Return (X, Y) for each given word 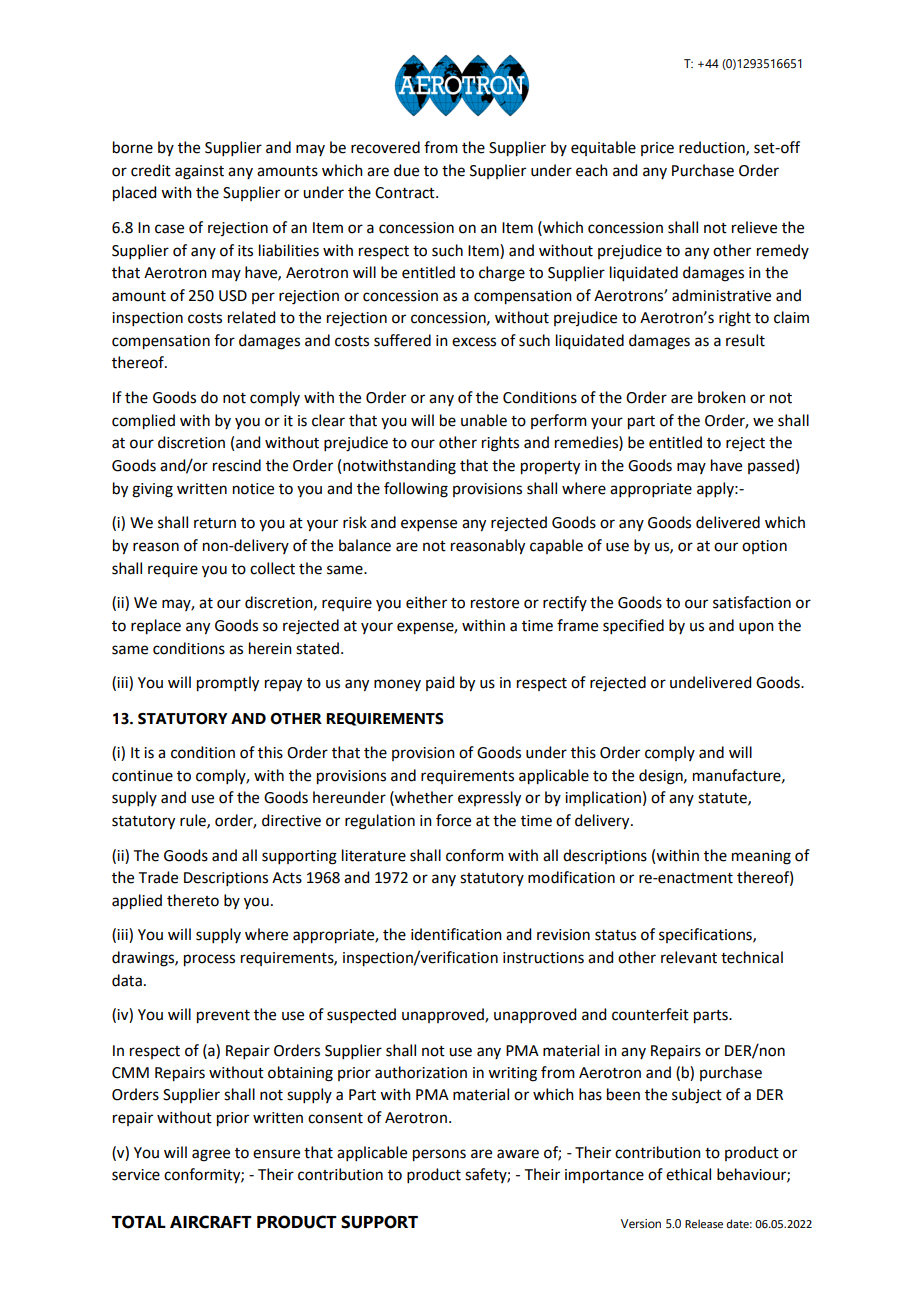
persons (439, 1155)
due (406, 170)
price (657, 149)
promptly (228, 684)
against (199, 172)
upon (756, 628)
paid (440, 683)
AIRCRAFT (211, 1222)
